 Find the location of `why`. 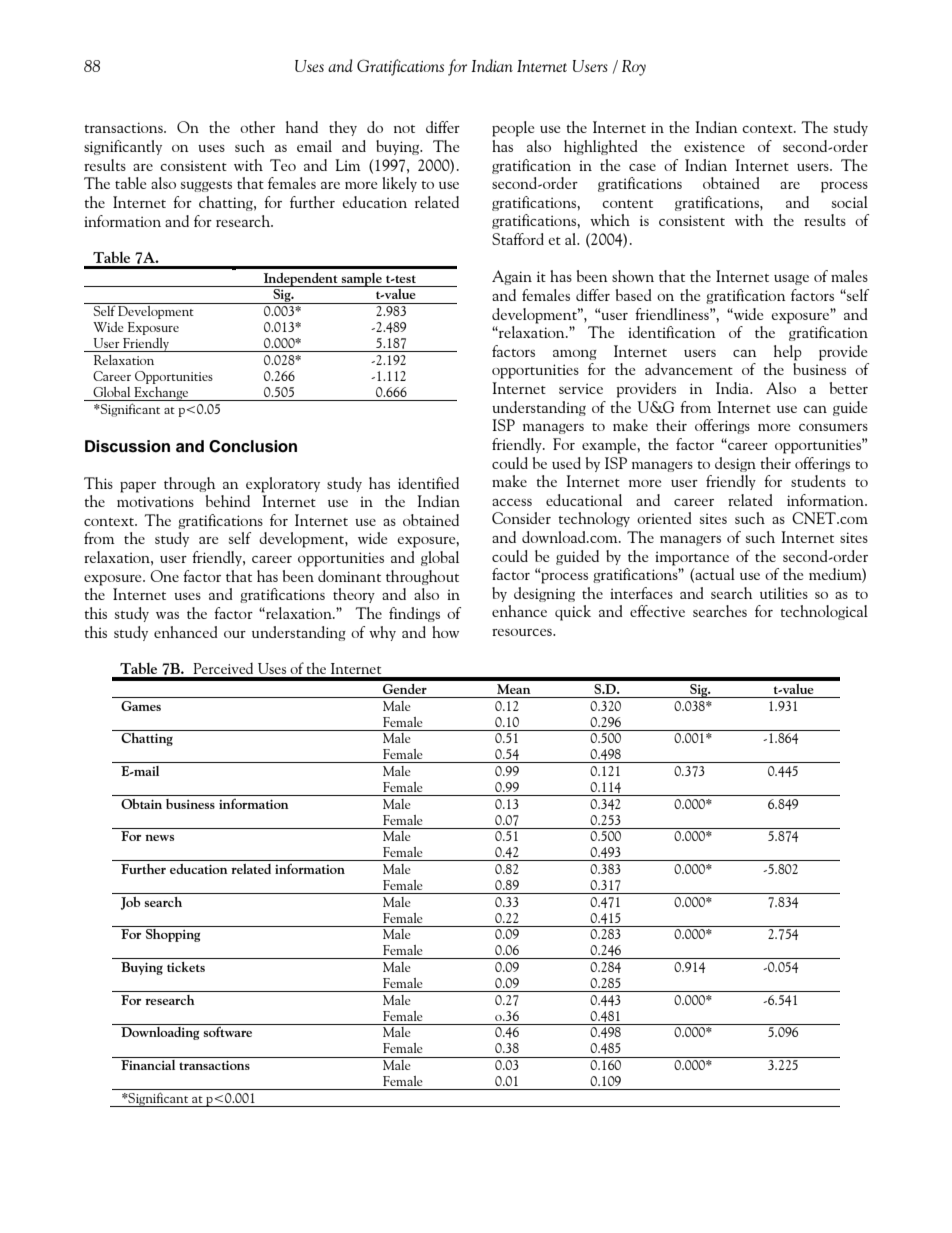

why is located at coordinates (382, 633).
